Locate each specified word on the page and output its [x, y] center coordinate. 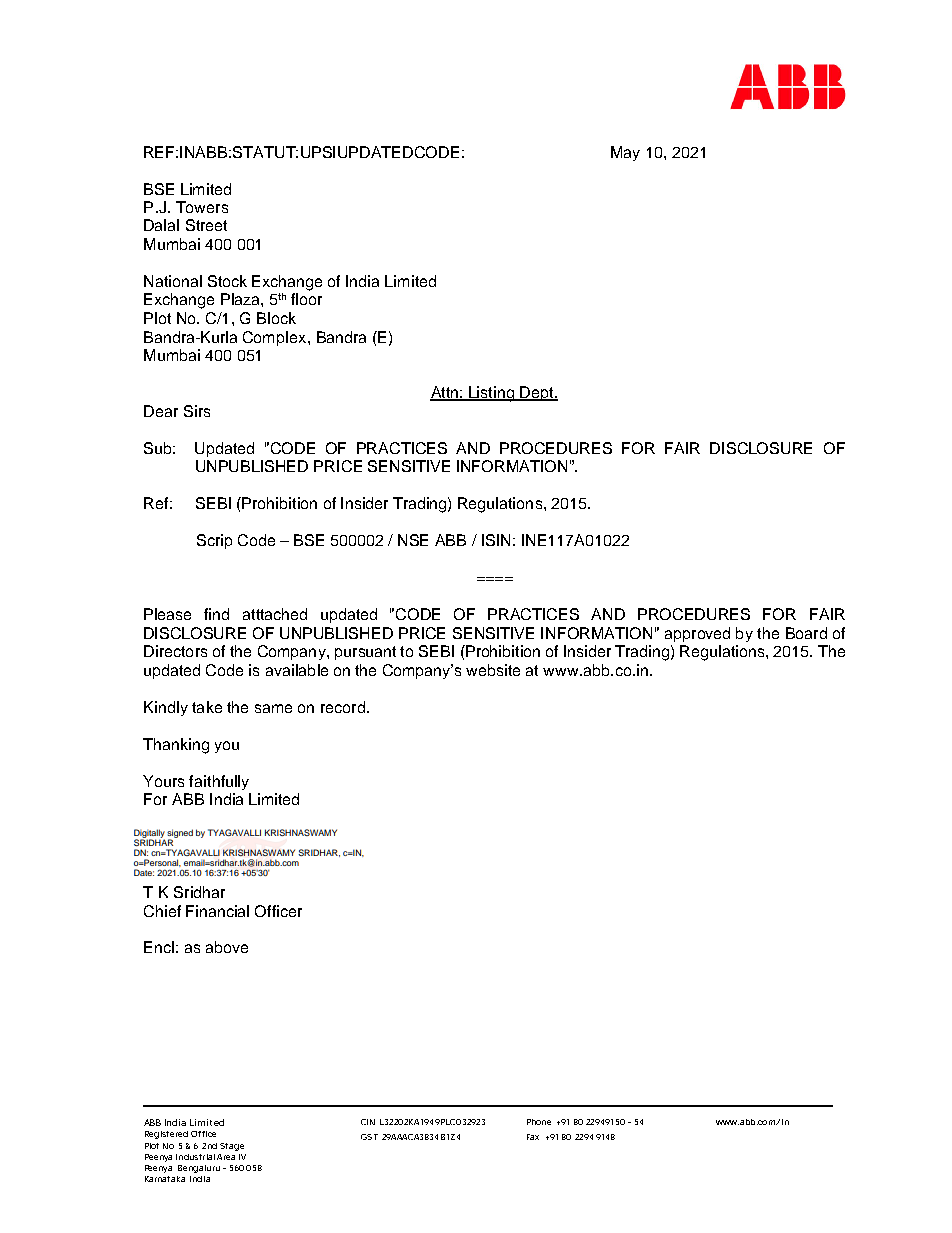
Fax [533, 1137]
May [625, 153]
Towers [202, 207]
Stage [232, 1147]
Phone [539, 1122]
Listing [491, 394]
